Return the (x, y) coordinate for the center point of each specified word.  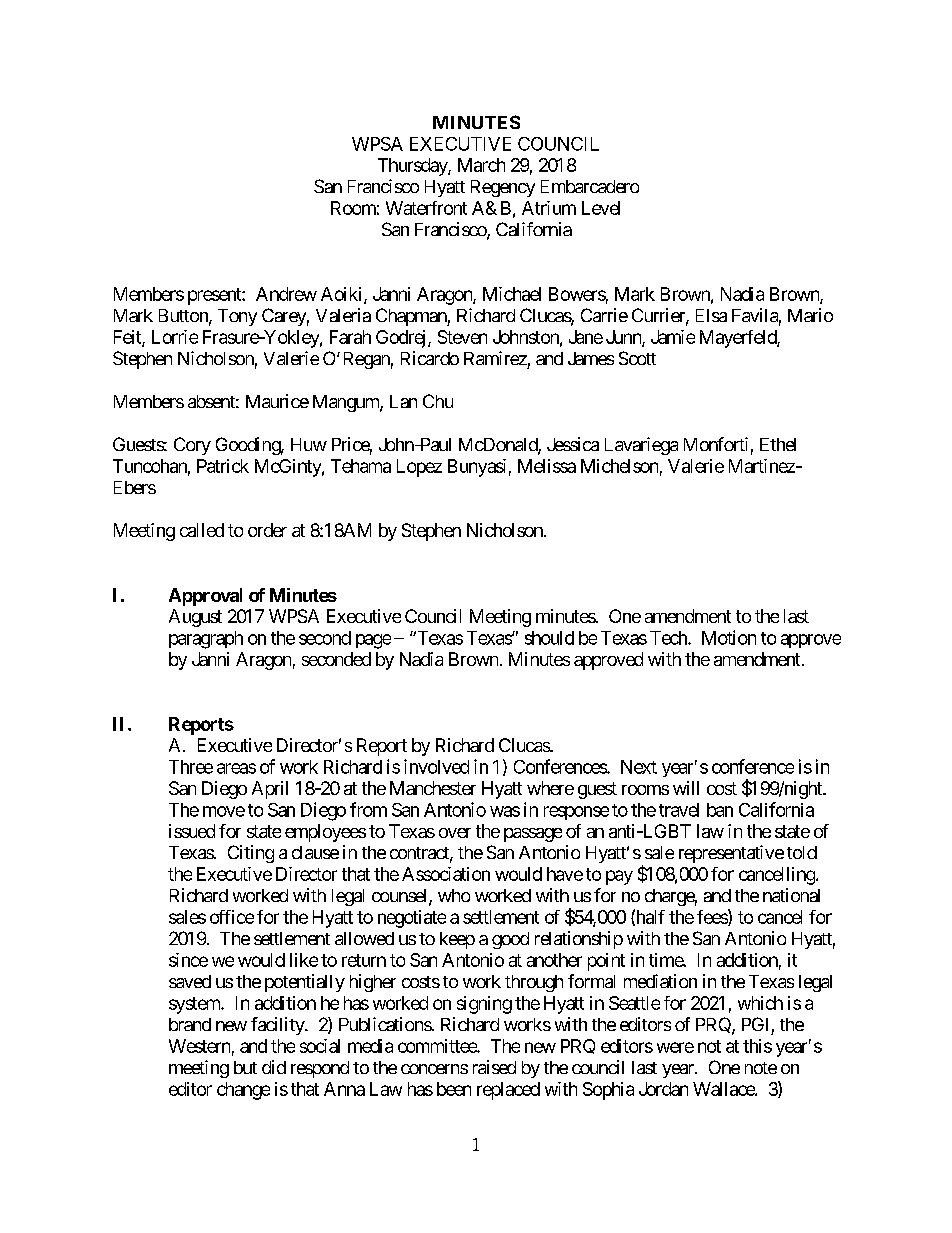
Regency (503, 188)
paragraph (206, 640)
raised (494, 1067)
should (549, 638)
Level (601, 208)
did (274, 1067)
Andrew (286, 294)
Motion (729, 637)
